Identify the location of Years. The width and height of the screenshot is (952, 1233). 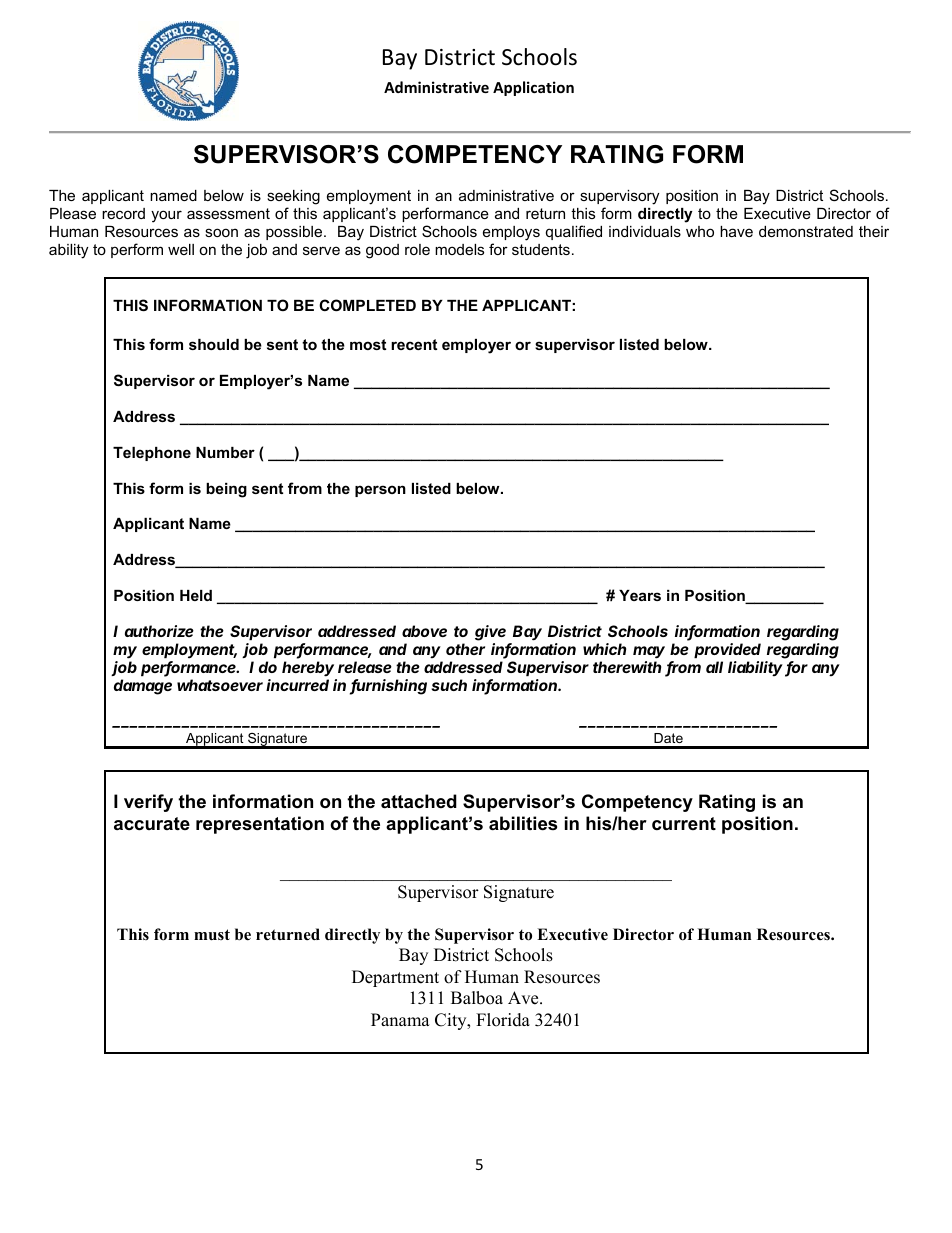
(640, 595).
